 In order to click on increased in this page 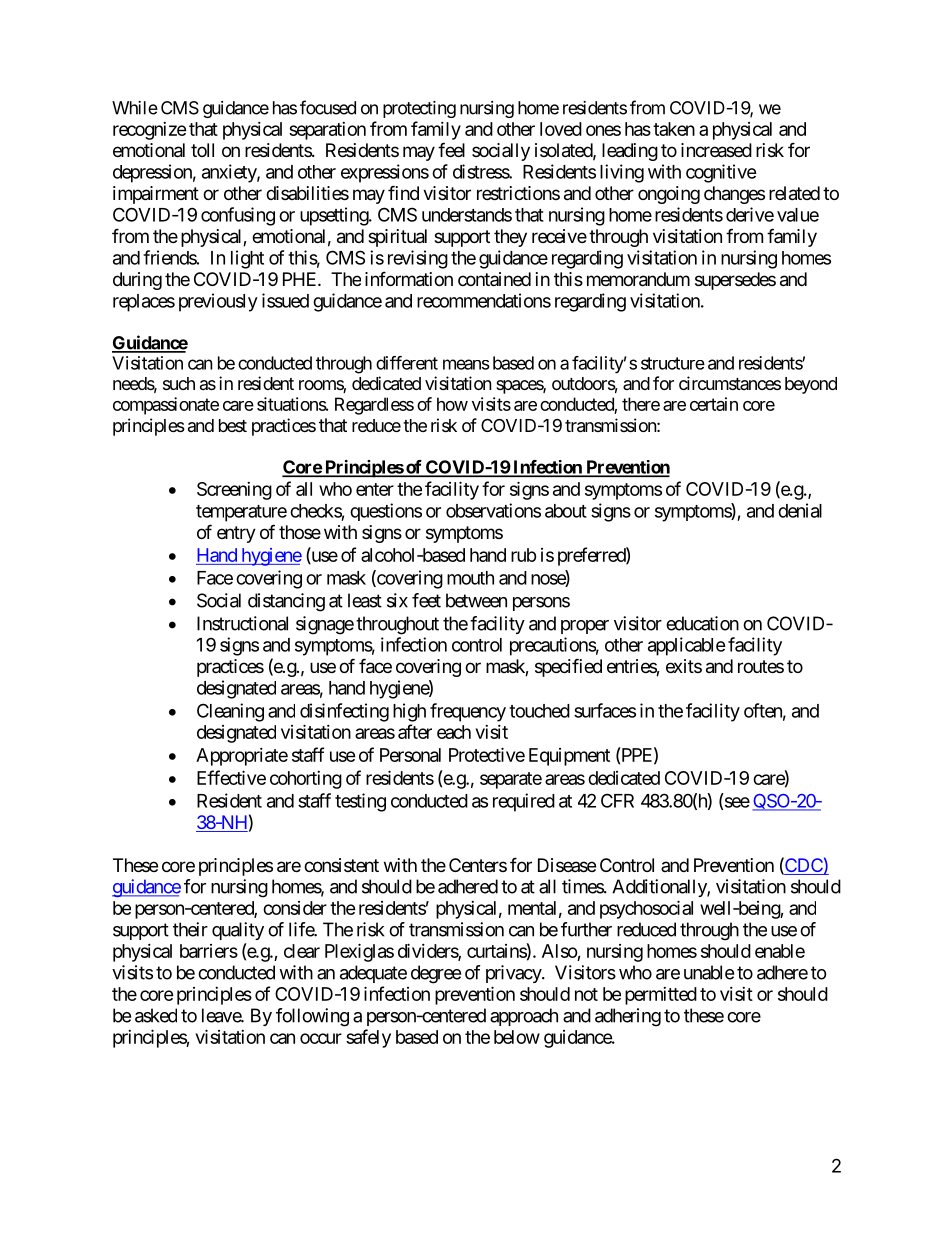, I will do `click(716, 150)`.
